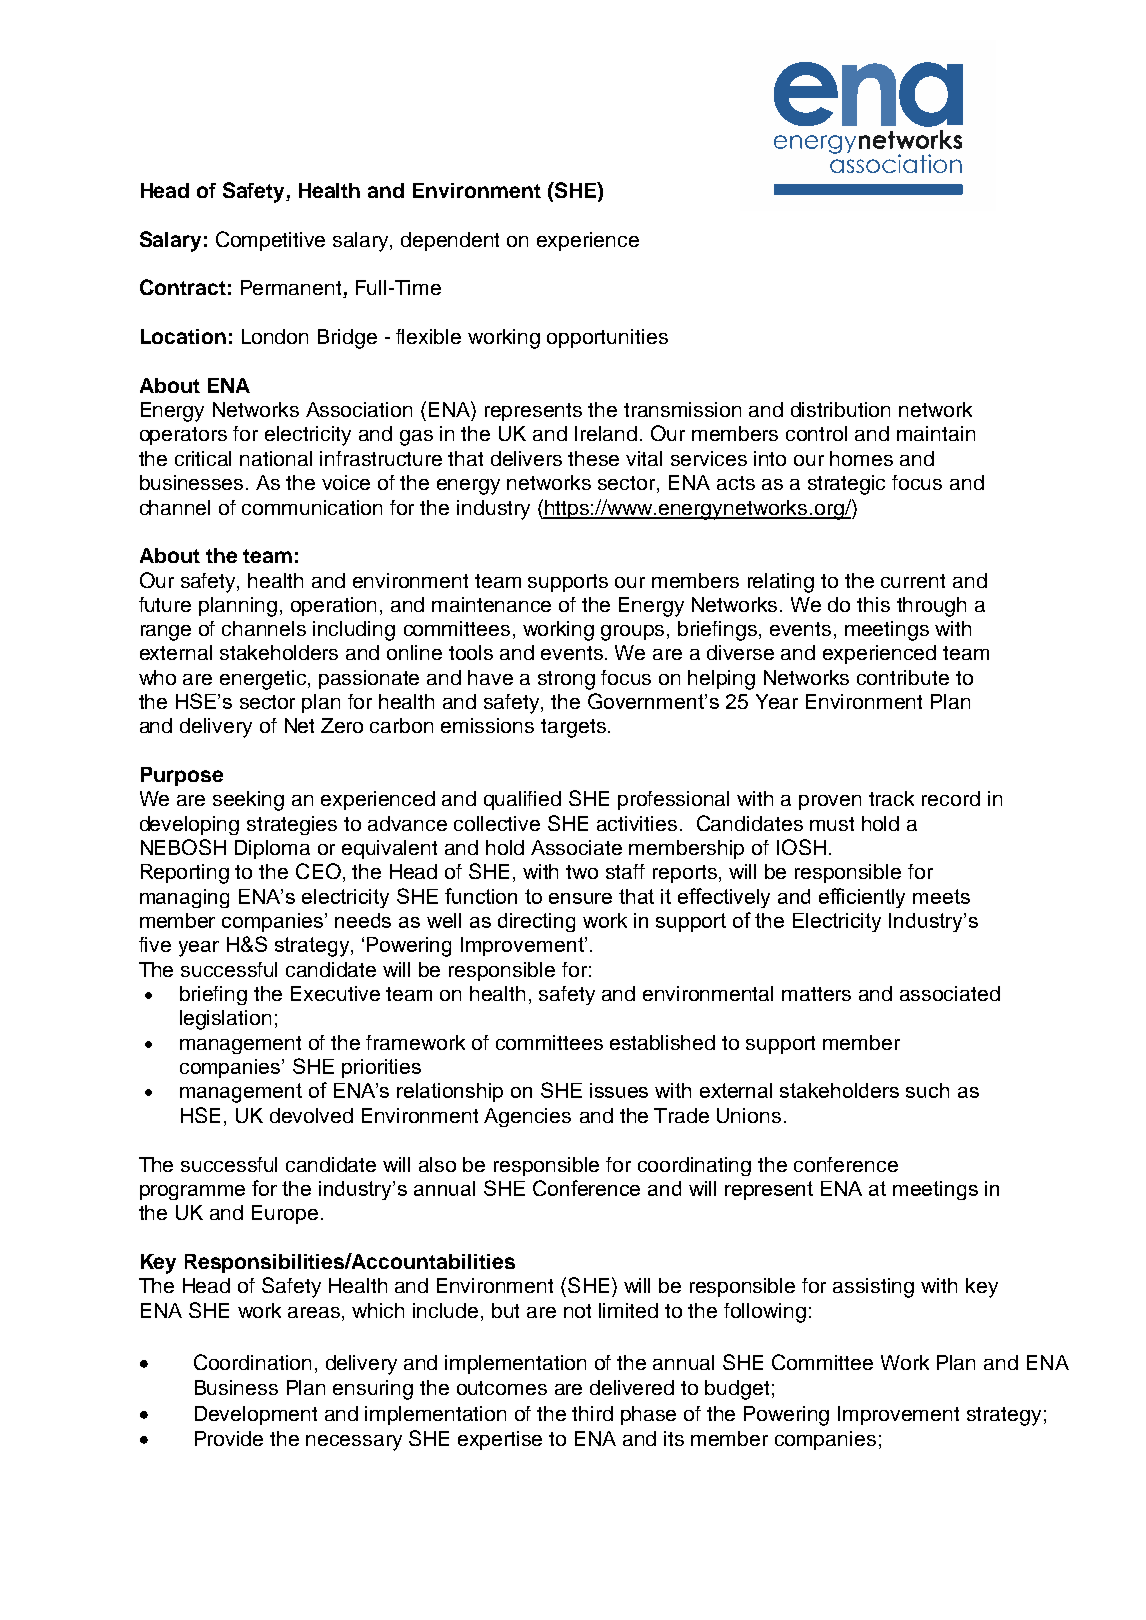  Describe the element at coordinates (256, 1415) in the screenshot. I see `Development` at that location.
